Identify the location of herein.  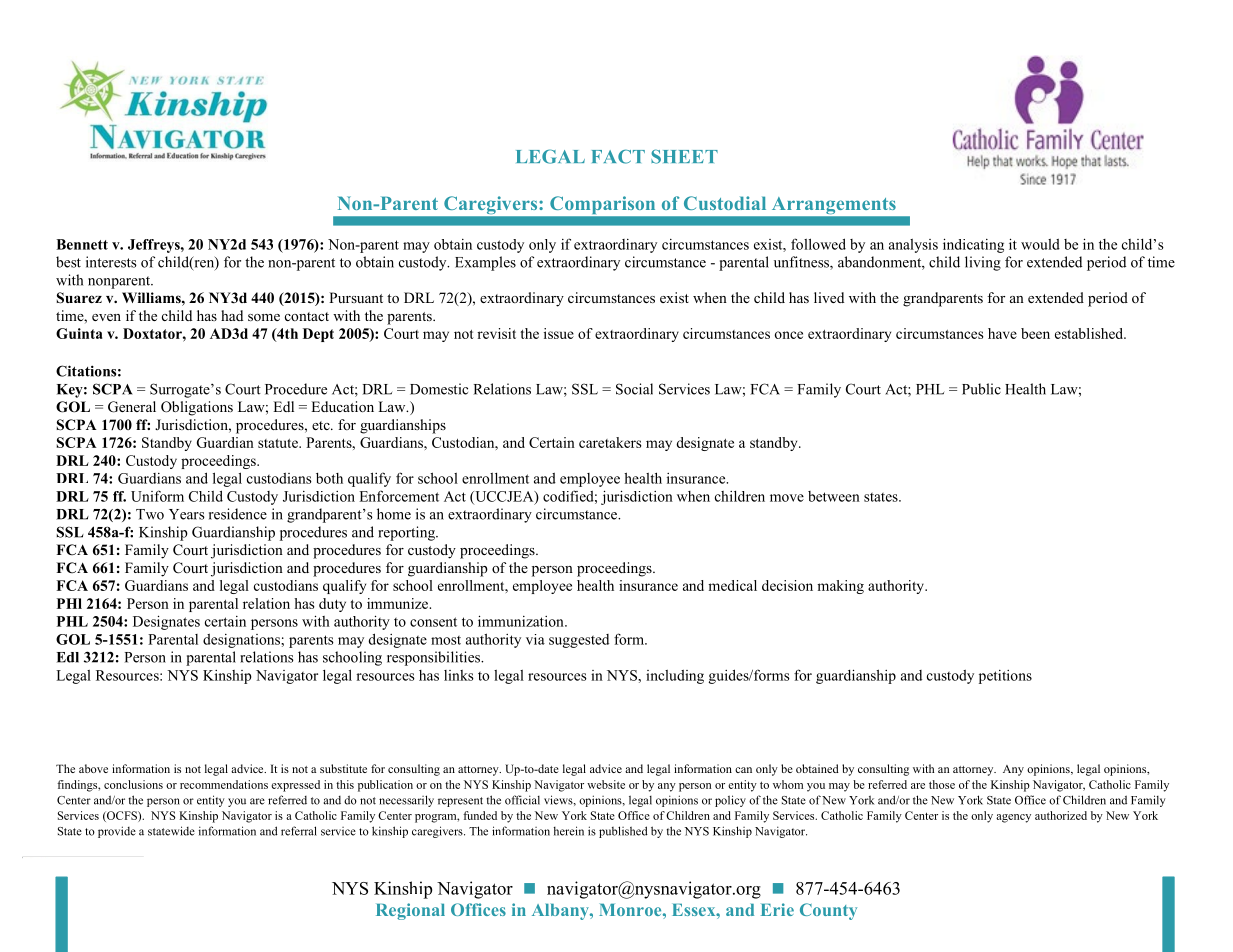
(569, 831).
